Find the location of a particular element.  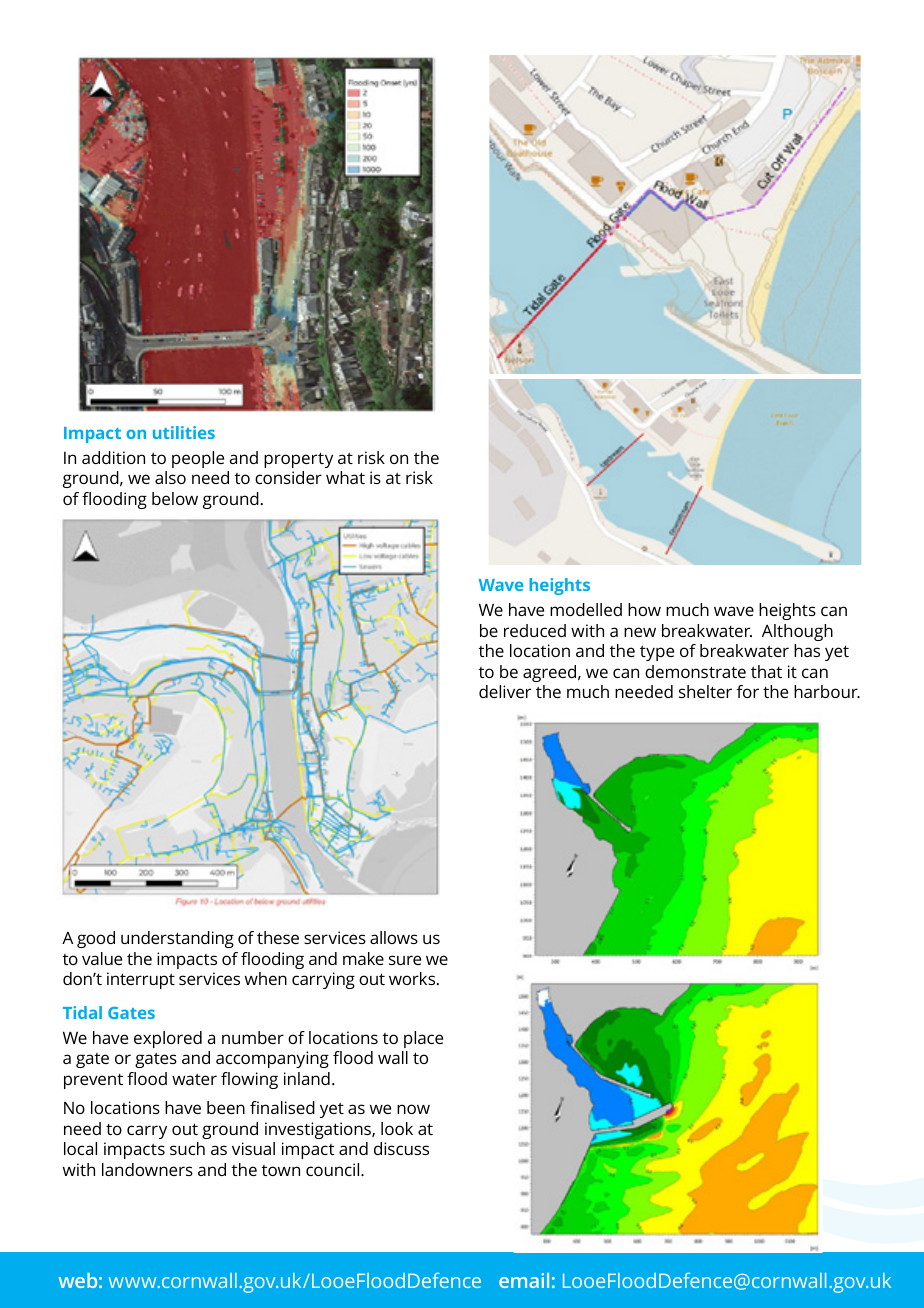

place is located at coordinates (423, 1039).
